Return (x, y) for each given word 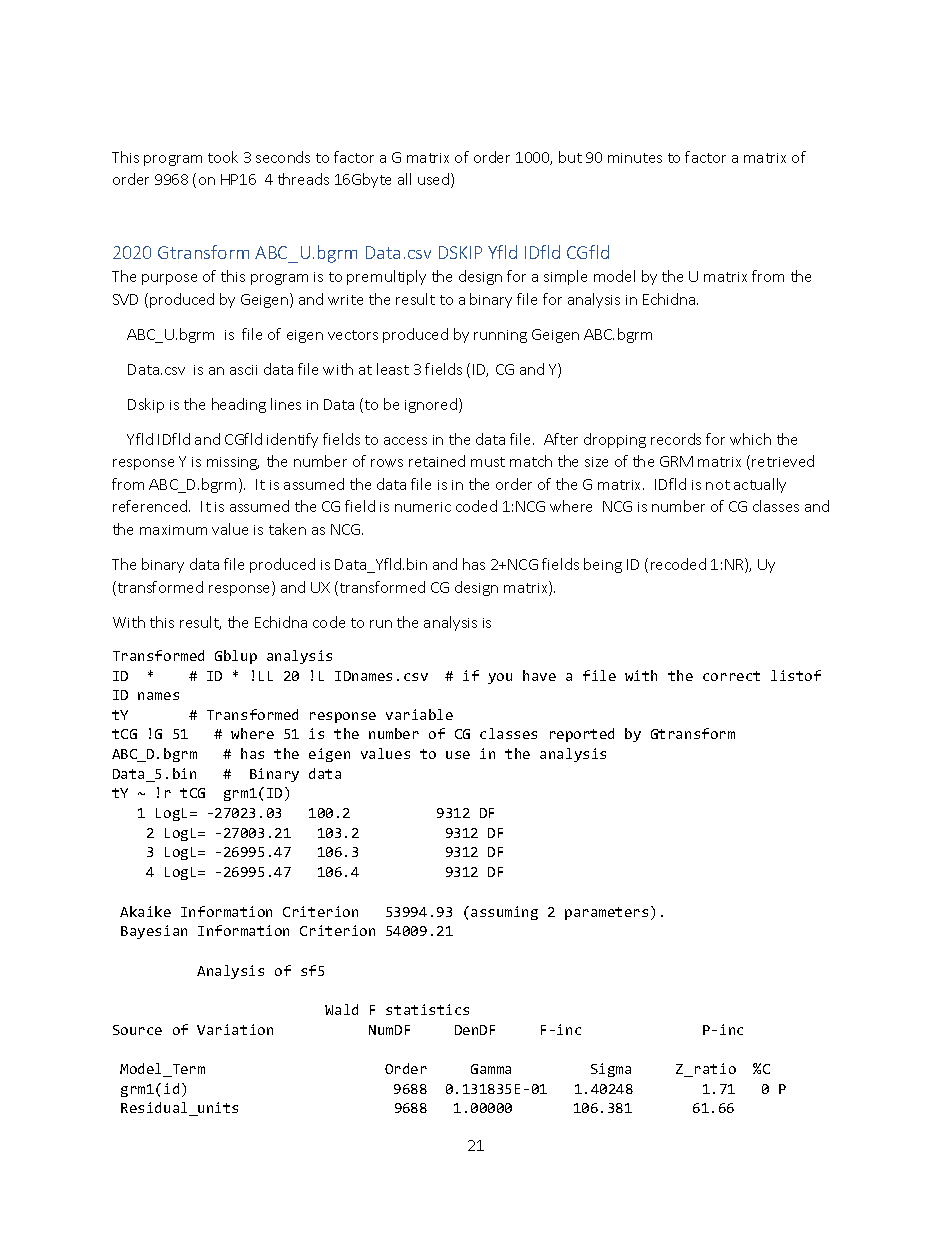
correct (731, 676)
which (750, 439)
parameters (606, 913)
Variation (235, 1029)
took (223, 157)
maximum (173, 530)
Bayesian (154, 932)
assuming (504, 913)
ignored (432, 405)
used (435, 180)
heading (239, 405)
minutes (635, 158)
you (500, 678)
